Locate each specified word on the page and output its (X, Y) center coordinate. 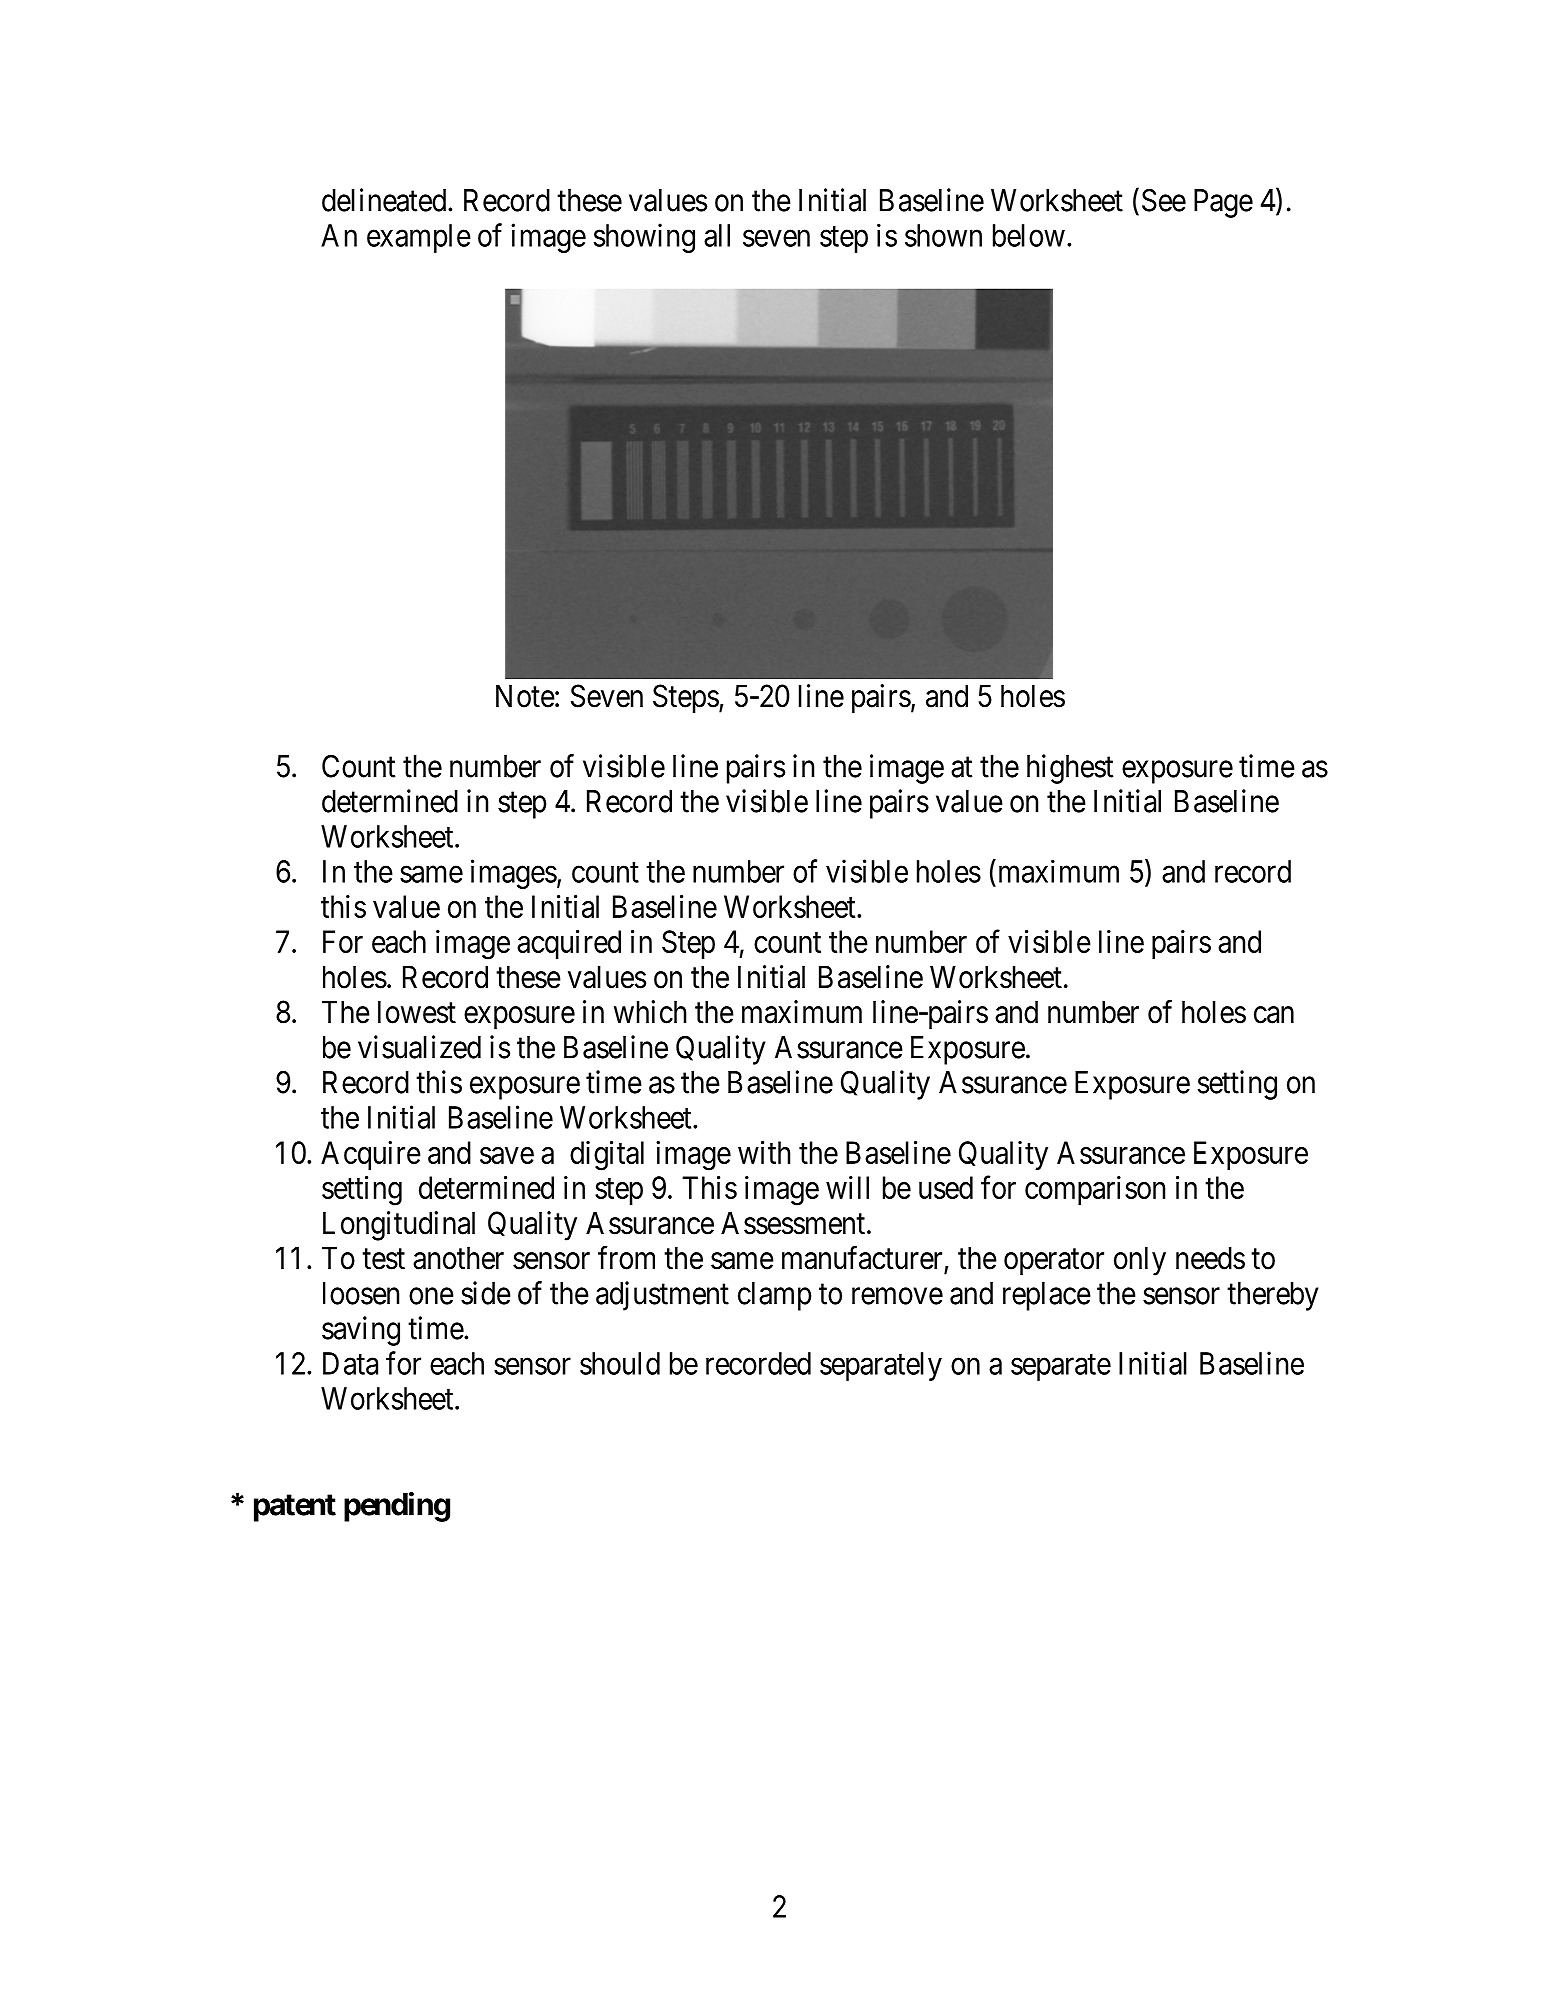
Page (1223, 203)
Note (525, 696)
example (419, 238)
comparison (1095, 1190)
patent (295, 1508)
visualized (419, 1047)
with (764, 1152)
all (717, 235)
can (1274, 1015)
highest (1070, 769)
